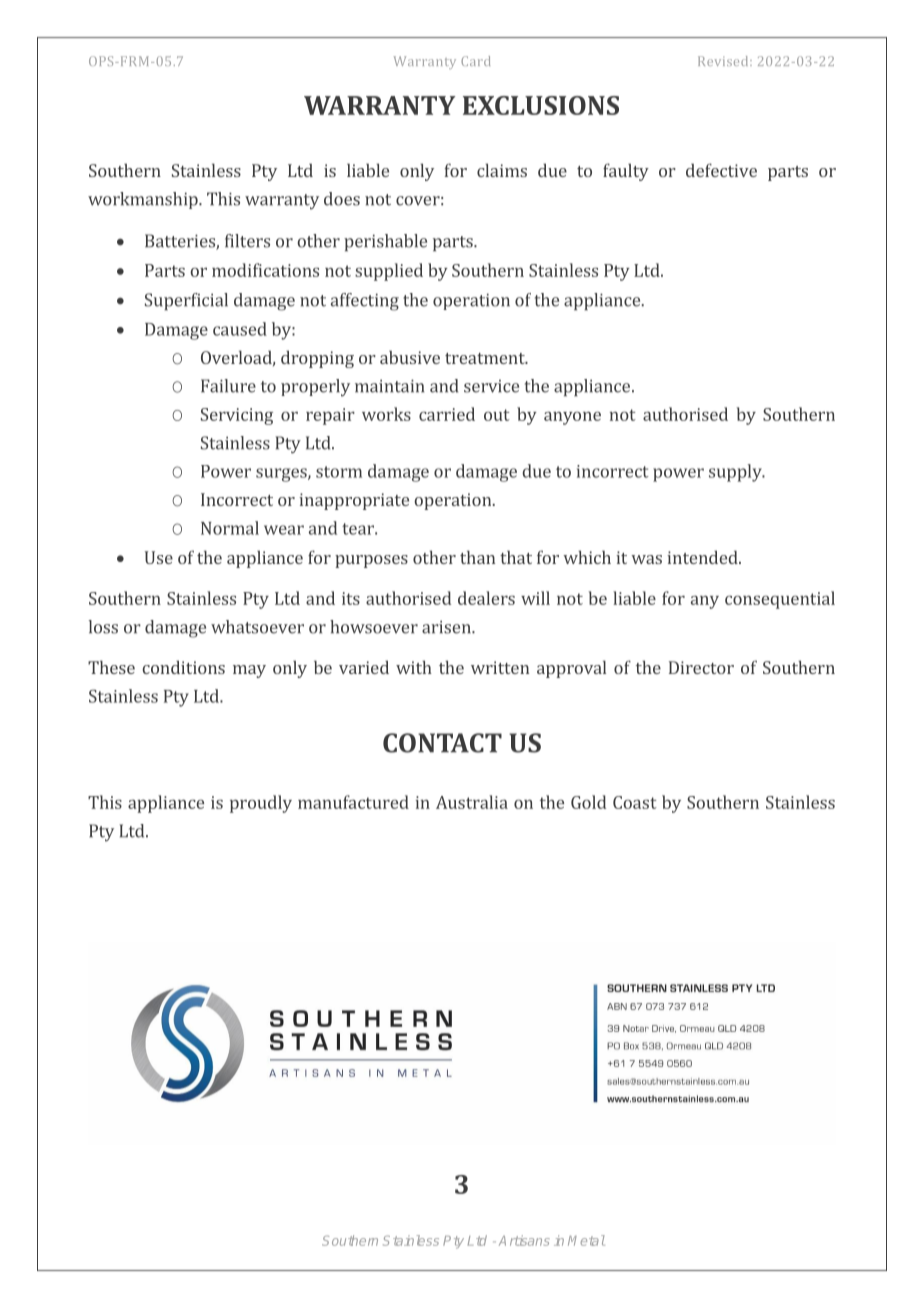 The width and height of the image is (924, 1308). I want to click on Revised, so click(724, 61).
